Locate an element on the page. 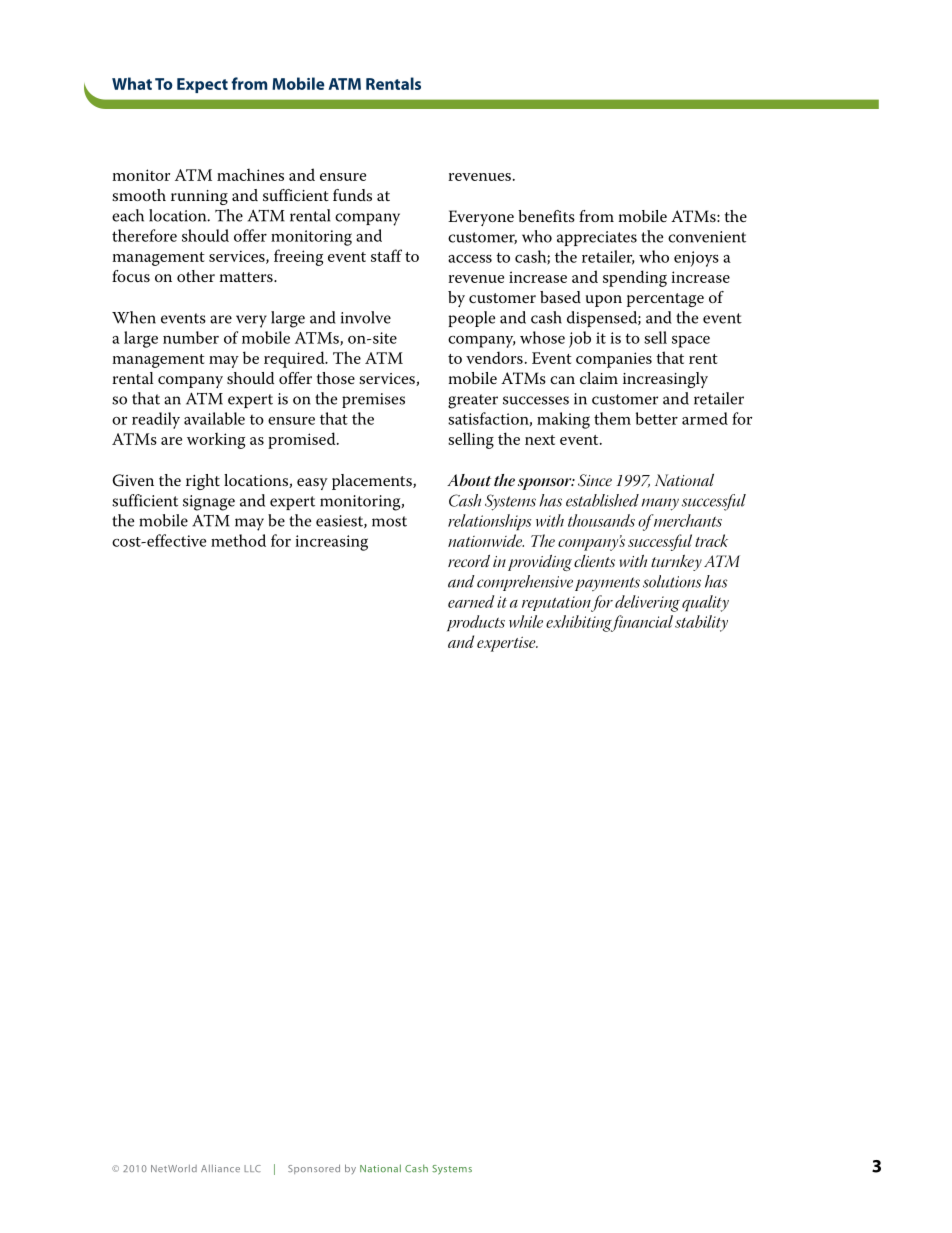  LLC is located at coordinates (252, 1168).
